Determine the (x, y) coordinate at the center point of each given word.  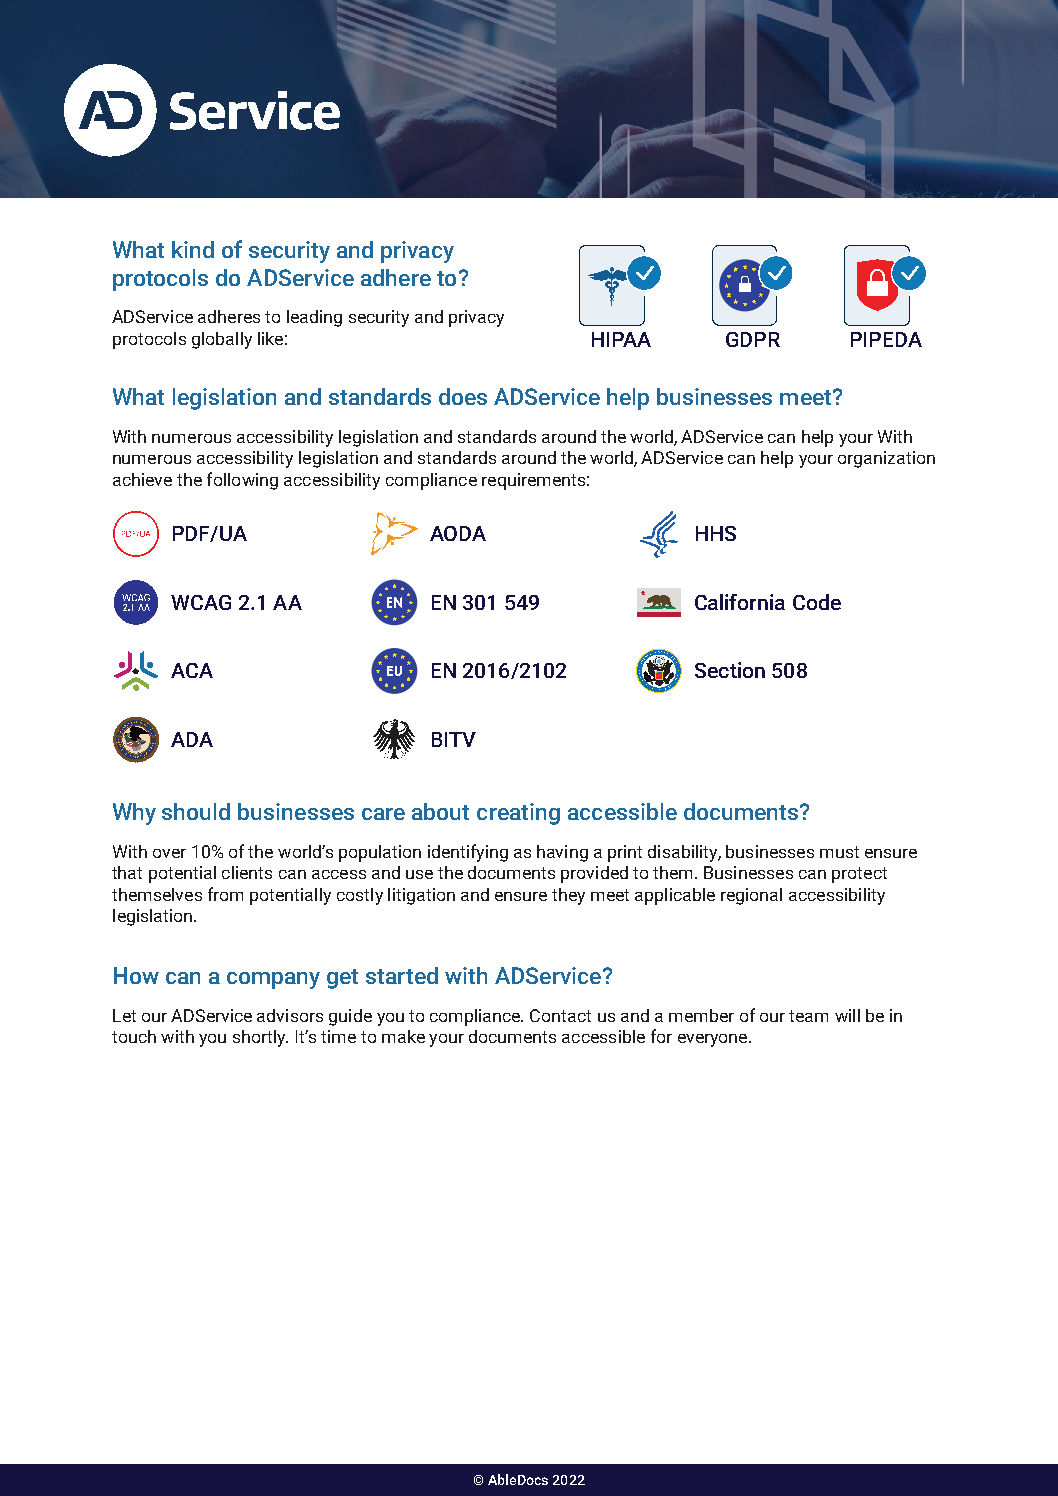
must (839, 852)
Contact (560, 1015)
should (196, 811)
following (242, 481)
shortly (260, 1038)
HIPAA (621, 339)
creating (518, 814)
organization (886, 459)
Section (730, 670)
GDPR (753, 339)
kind (193, 249)
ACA (192, 670)
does (463, 396)
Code (817, 602)
